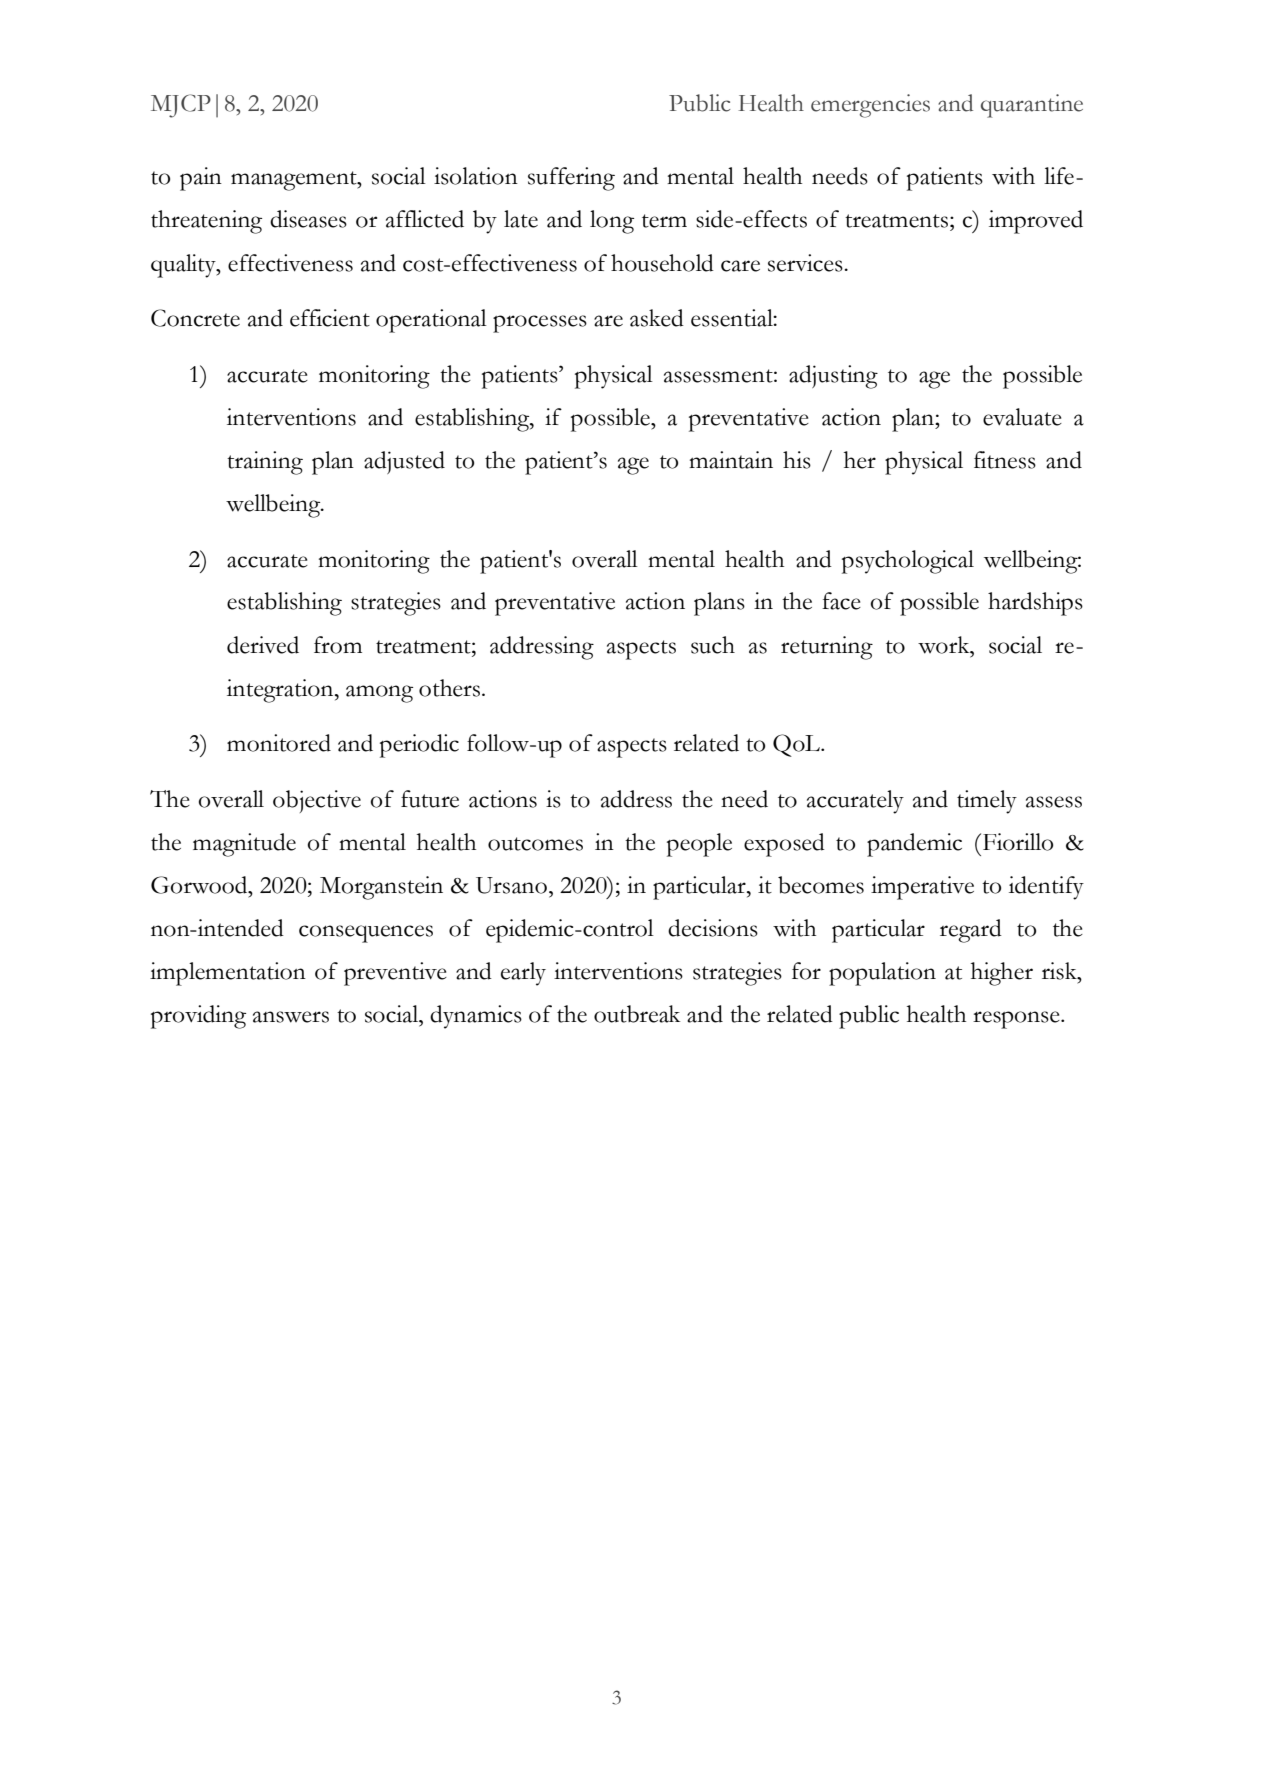 The height and width of the document is (1787, 1264). What do you see at coordinates (291, 1017) in the document?
I see `answers` at bounding box center [291, 1017].
